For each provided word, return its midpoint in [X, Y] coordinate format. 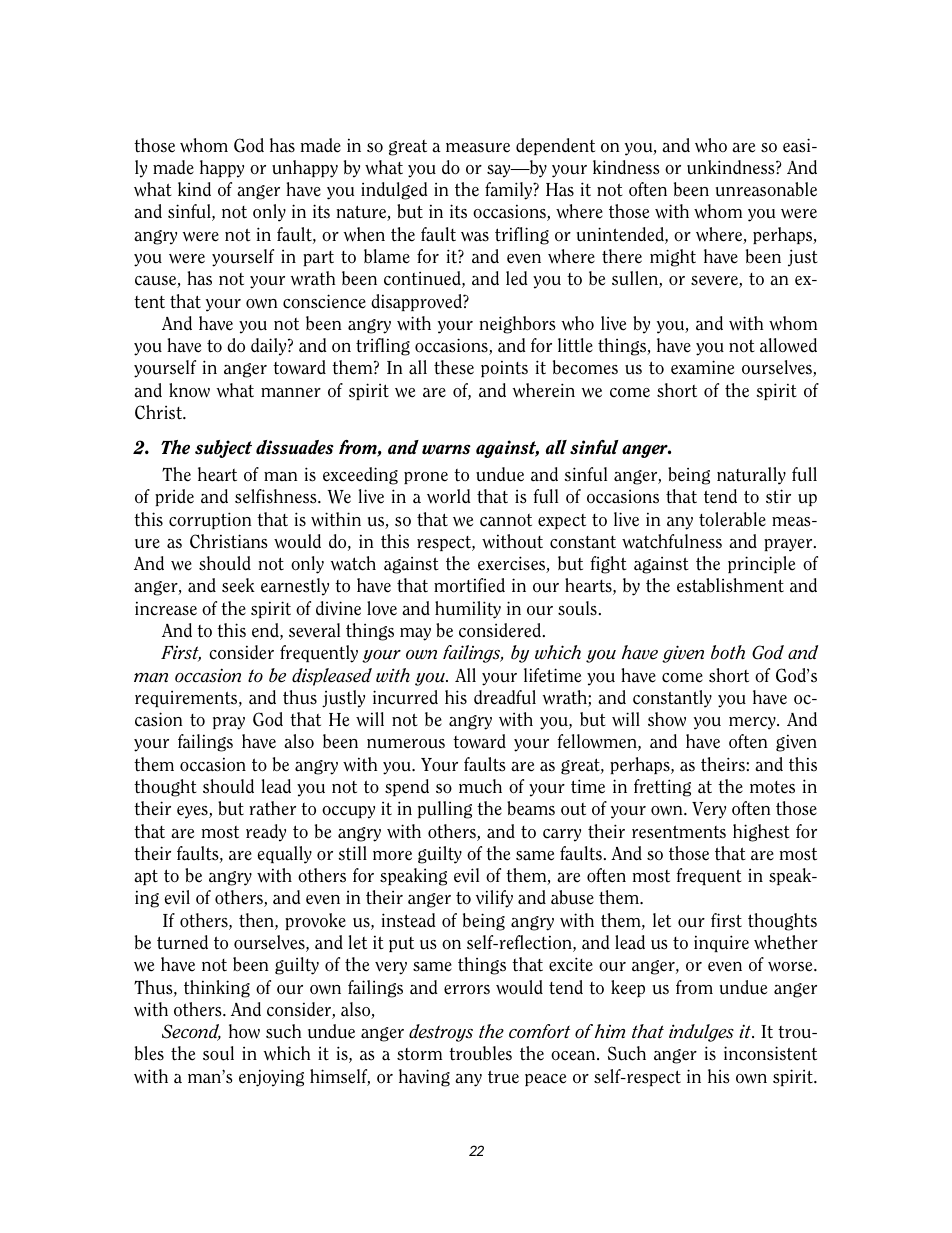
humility [468, 610]
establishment [730, 585]
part [318, 258]
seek [238, 585]
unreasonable [766, 189]
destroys [441, 1033]
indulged [394, 191]
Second [191, 1032]
